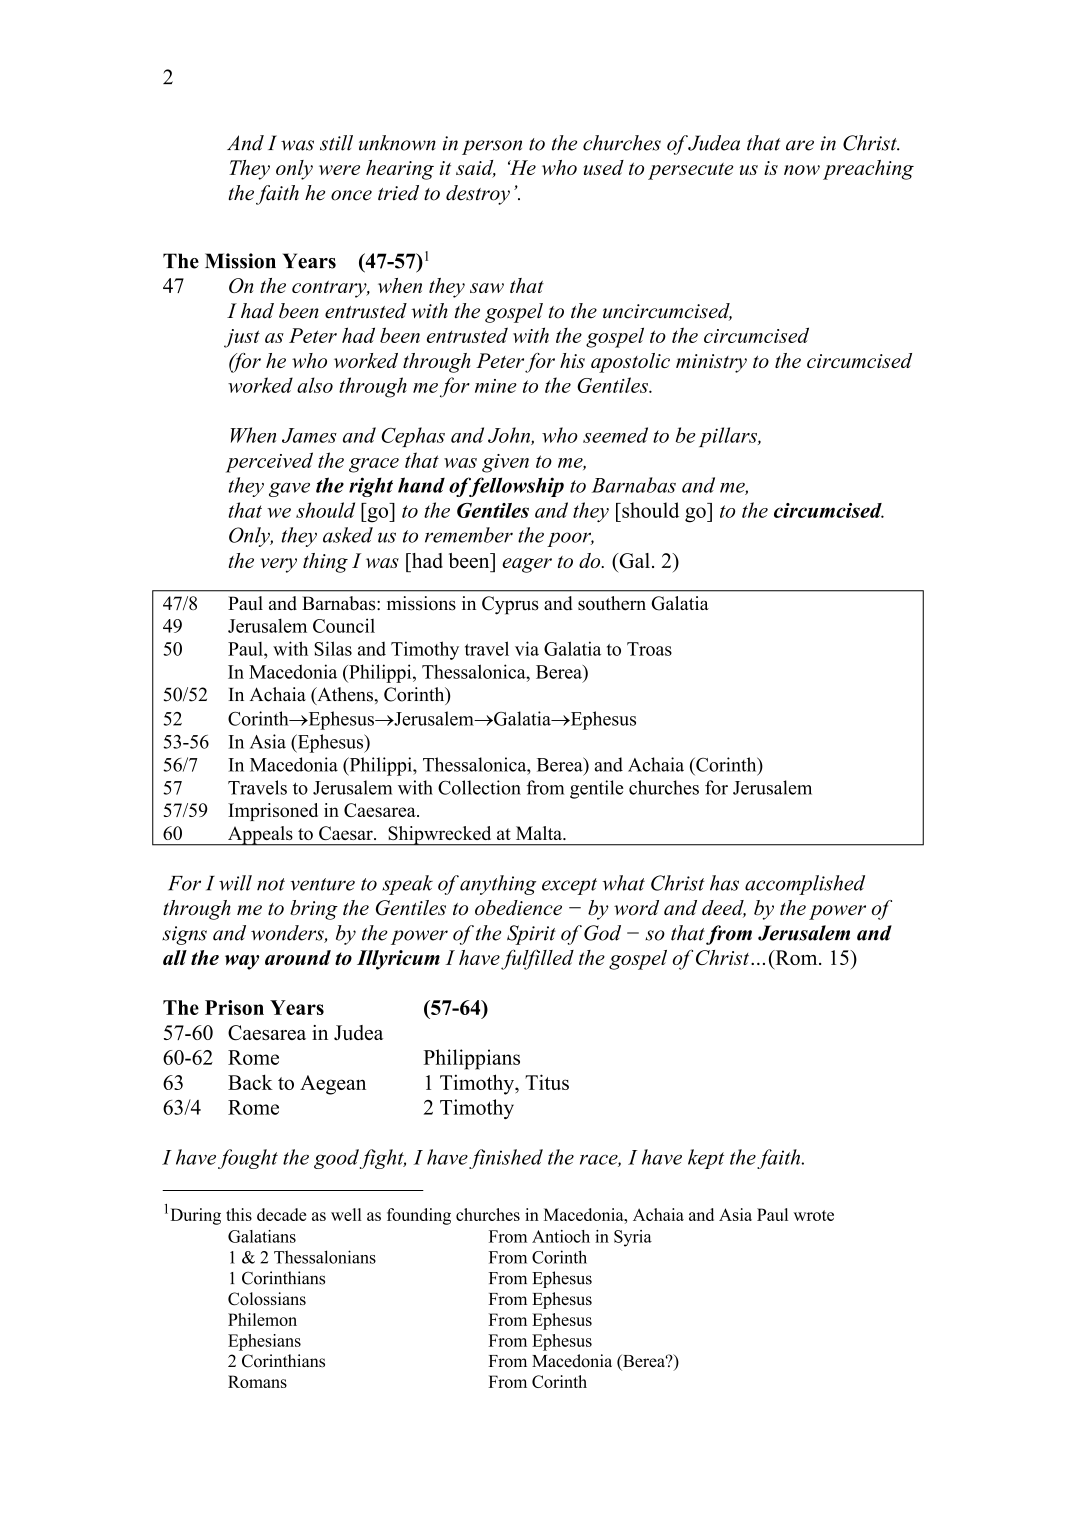 The height and width of the screenshot is (1522, 1076). Describe the element at coordinates (478, 195) in the screenshot. I see `destroy` at that location.
